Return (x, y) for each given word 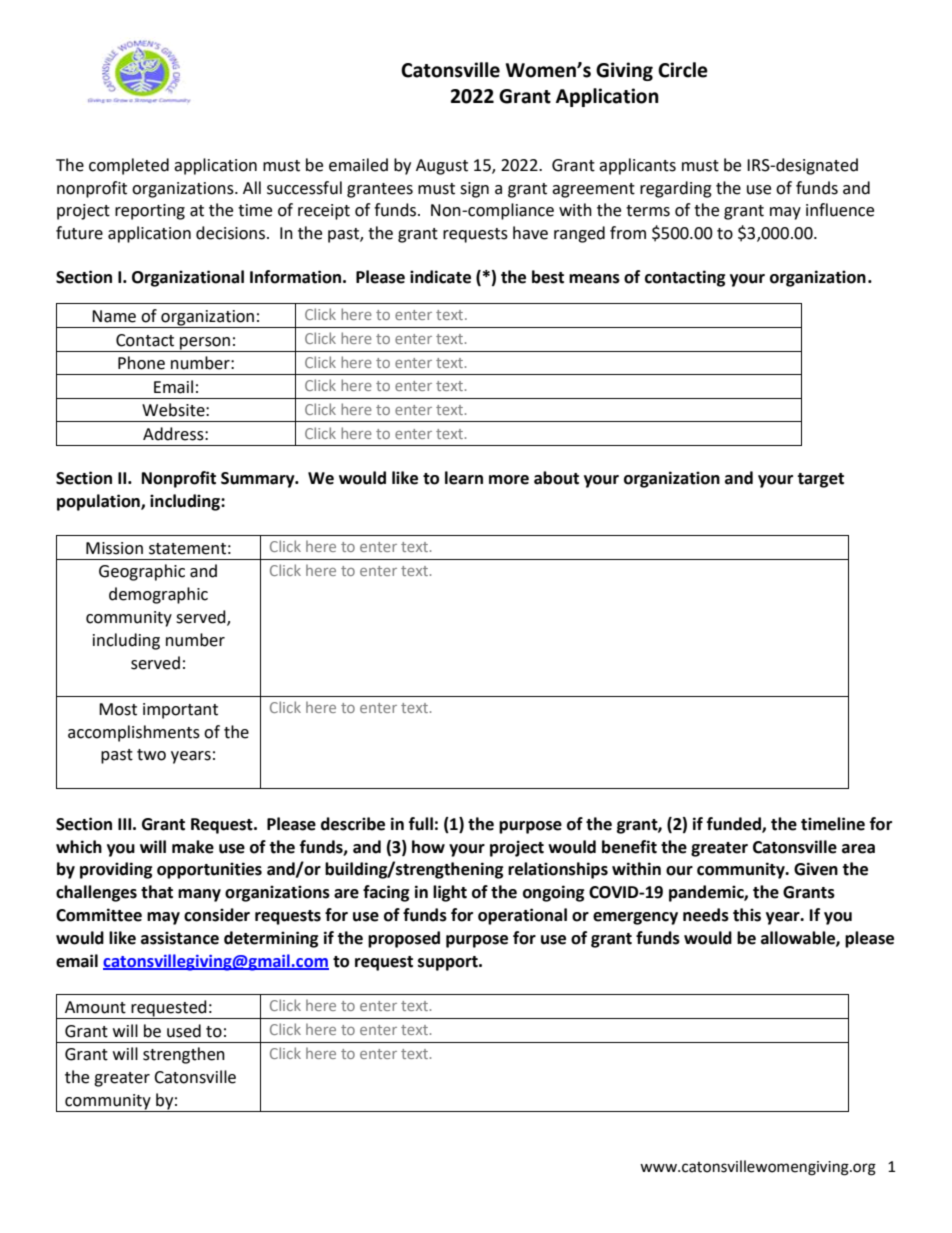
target (820, 480)
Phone (141, 363)
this (747, 915)
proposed (404, 939)
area (858, 849)
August (442, 167)
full (421, 824)
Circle (683, 70)
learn (464, 478)
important (180, 711)
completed (129, 166)
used (184, 1031)
